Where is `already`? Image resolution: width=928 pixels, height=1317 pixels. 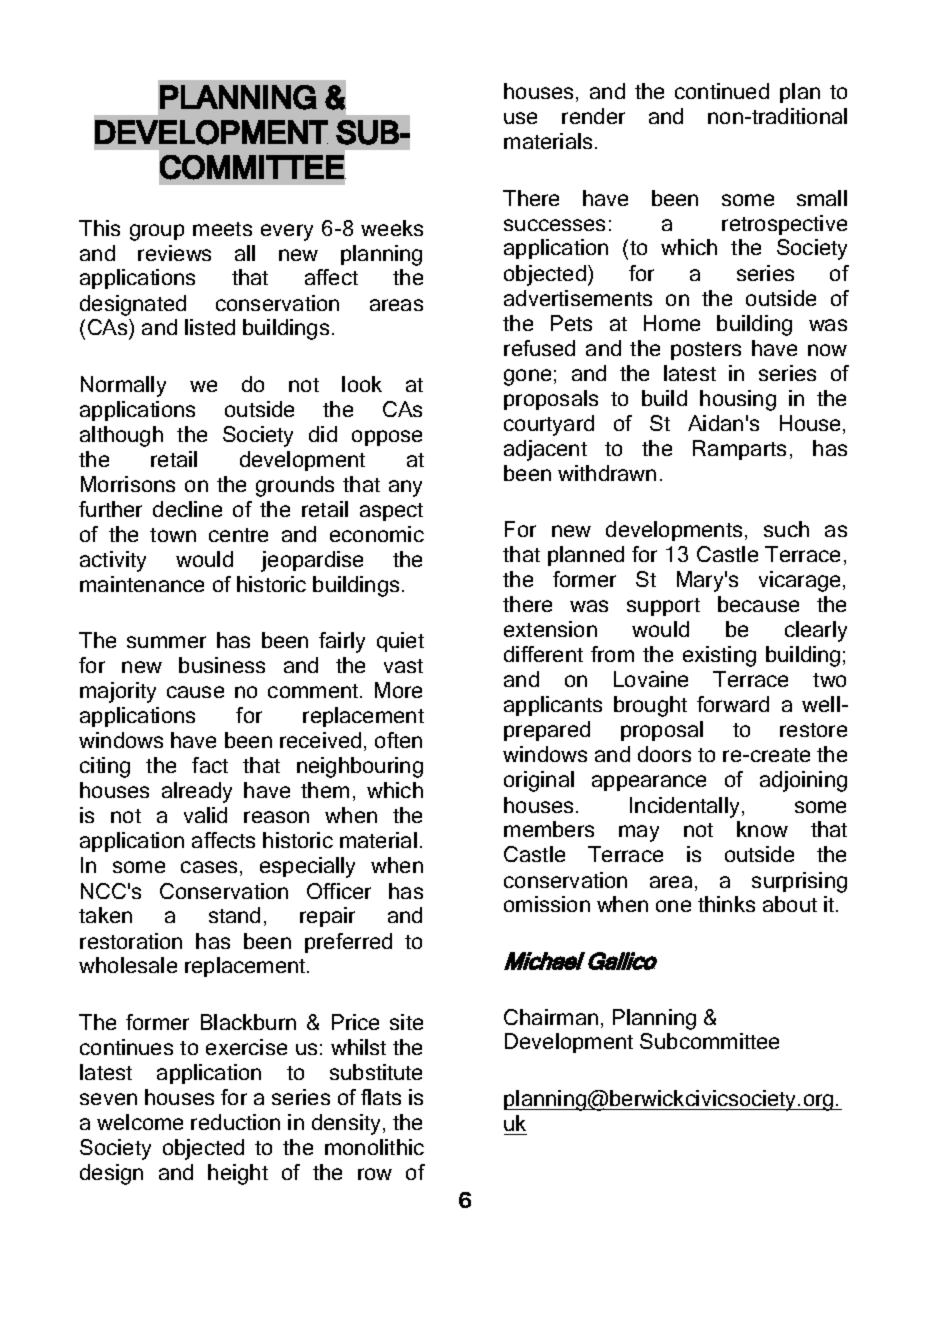 already is located at coordinates (197, 792).
